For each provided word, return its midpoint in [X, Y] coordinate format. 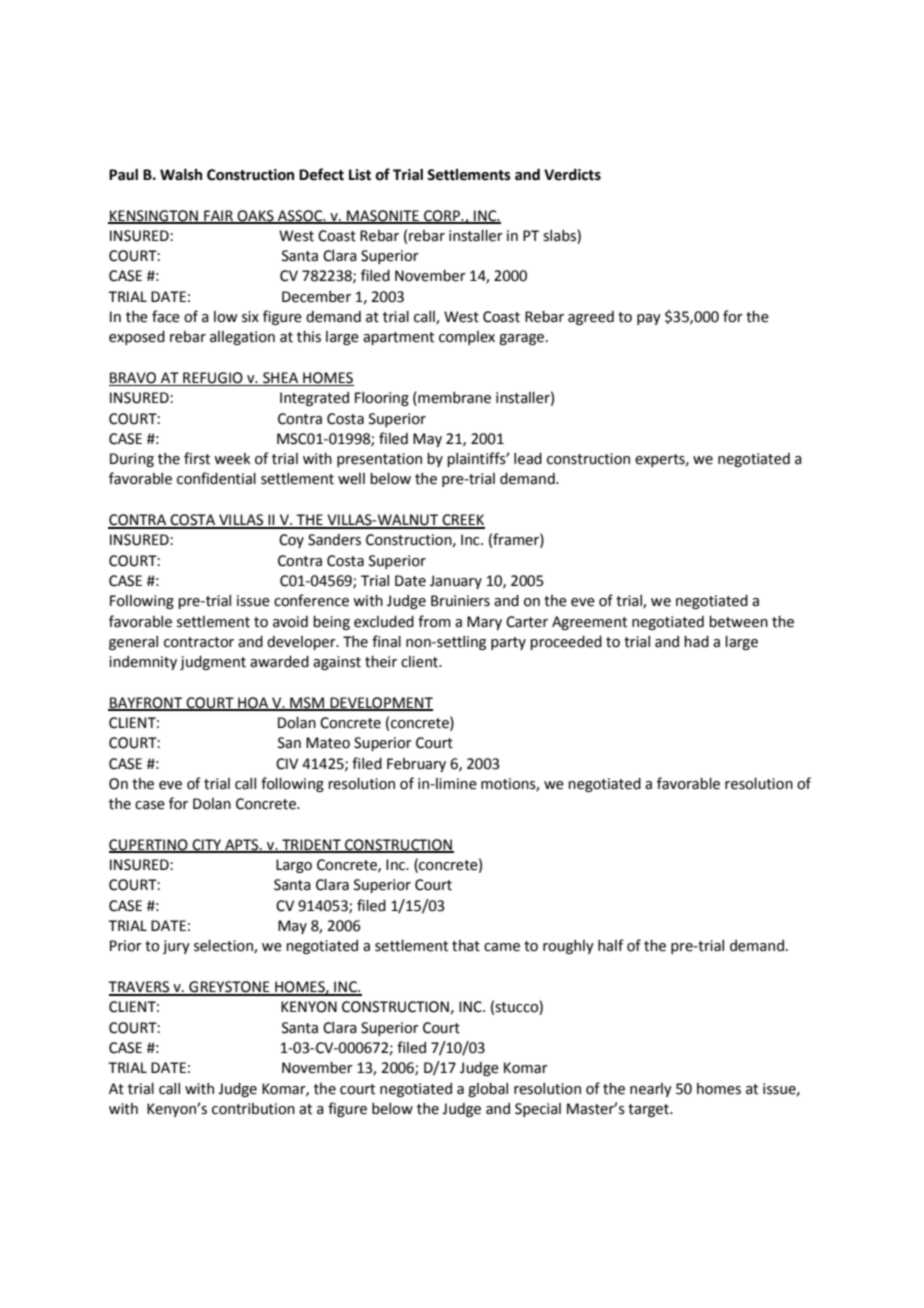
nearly [651, 1090]
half [611, 945]
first [197, 458]
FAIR [218, 216]
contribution [253, 1109]
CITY [206, 846]
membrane [453, 399]
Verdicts [572, 175]
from [434, 621]
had [696, 642]
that [466, 946]
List [360, 175]
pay [649, 319]
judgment [213, 663]
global [488, 1090]
